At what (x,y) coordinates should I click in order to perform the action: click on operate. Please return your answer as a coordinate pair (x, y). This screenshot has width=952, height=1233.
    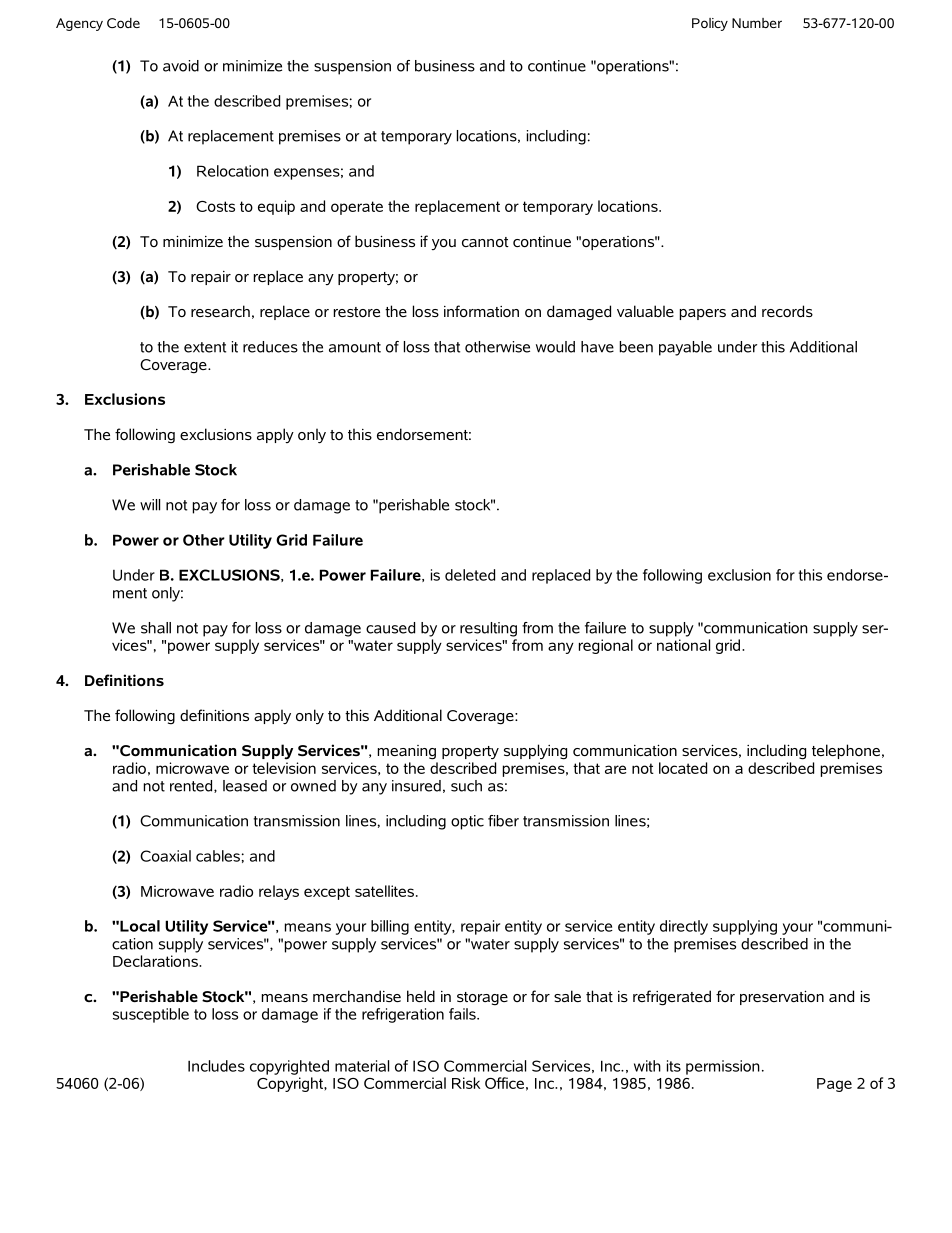
    Looking at the image, I should click on (357, 208).
